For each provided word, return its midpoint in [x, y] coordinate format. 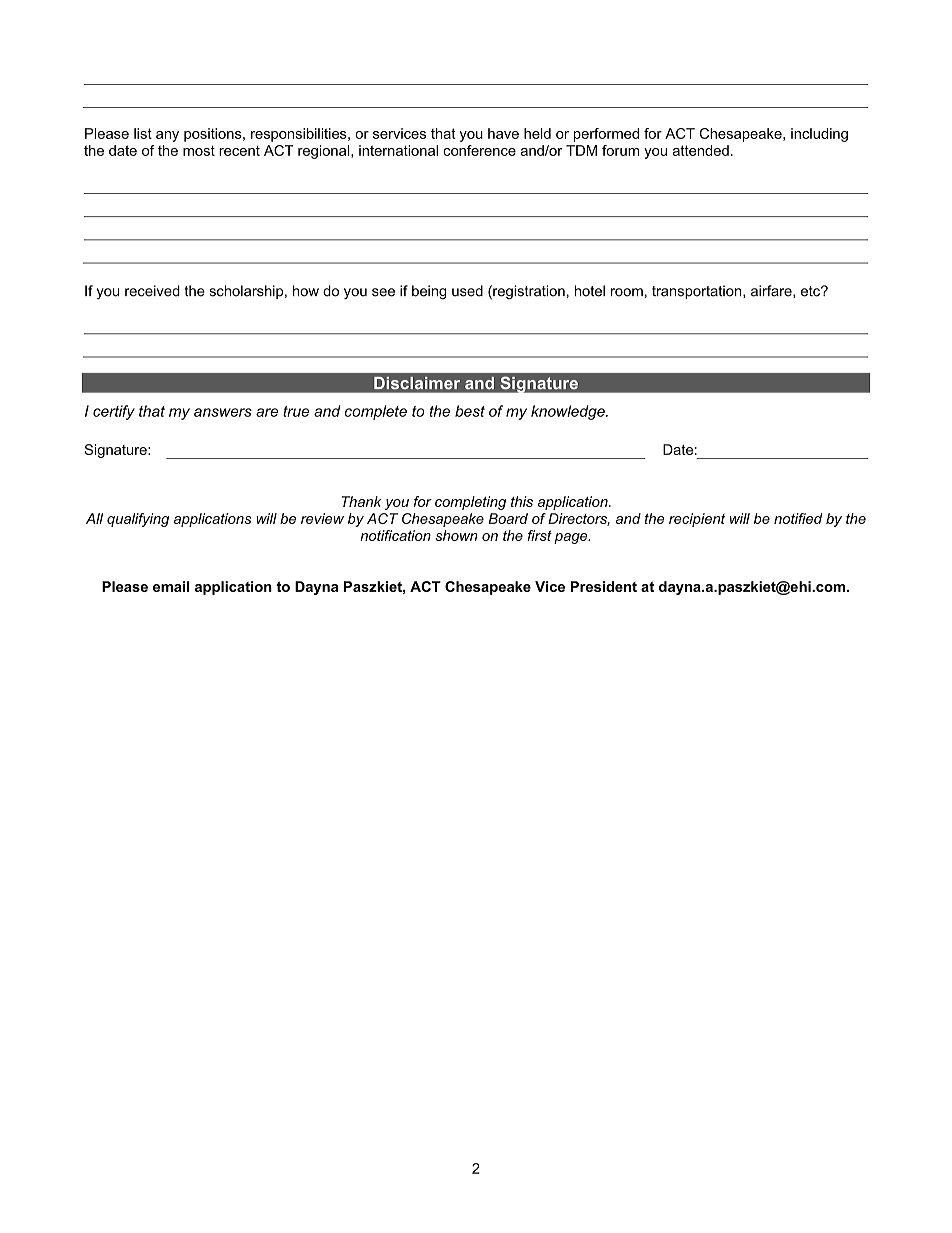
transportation [698, 292]
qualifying [138, 520]
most [199, 150]
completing [470, 503]
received [152, 291]
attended [701, 150]
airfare [772, 291]
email [171, 586]
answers [223, 412]
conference [479, 150]
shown [456, 535]
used [467, 291]
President [604, 586]
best [470, 411]
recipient [697, 520]
